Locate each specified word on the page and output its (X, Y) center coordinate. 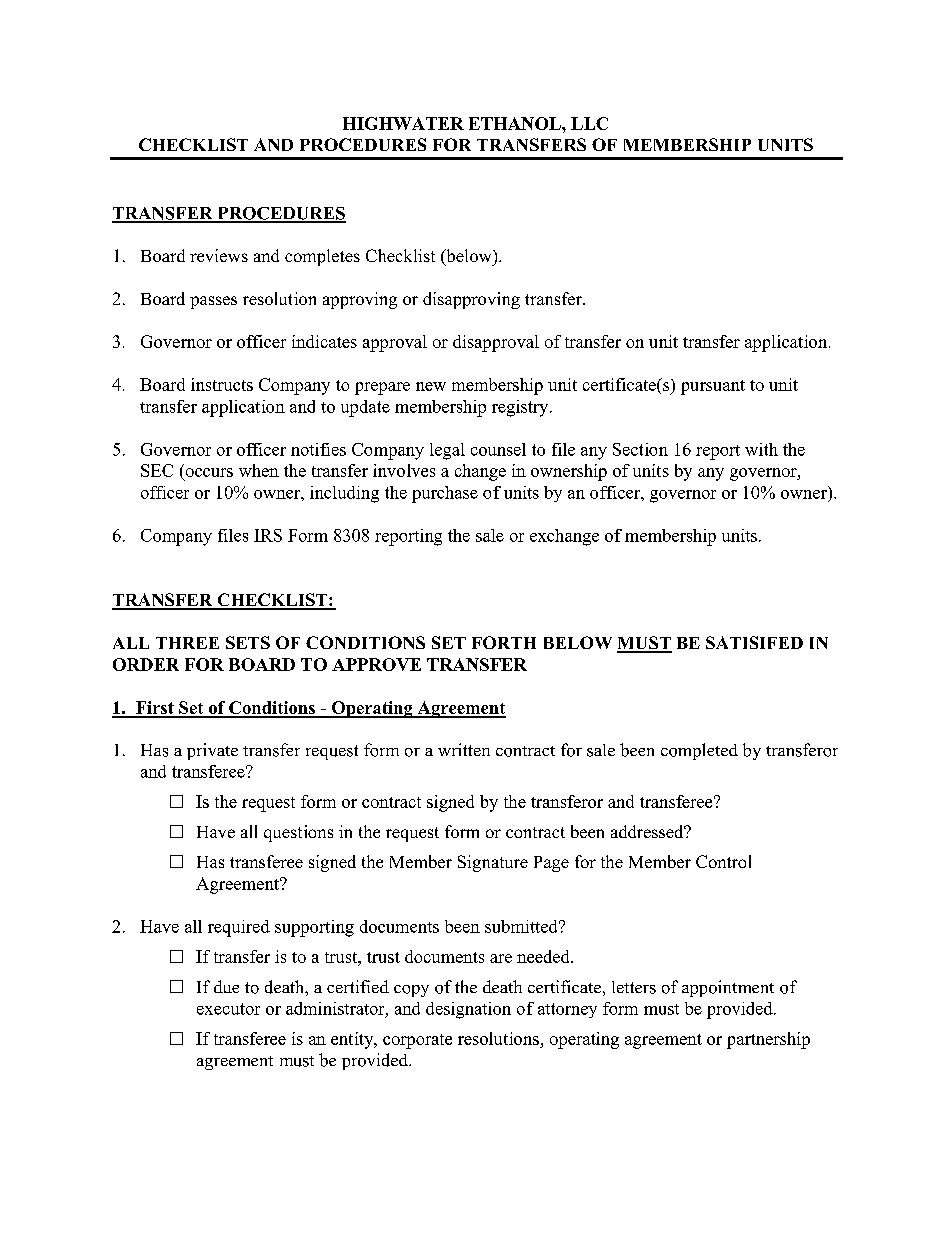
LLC (589, 123)
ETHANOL (516, 123)
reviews (219, 255)
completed (699, 751)
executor (228, 1009)
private (212, 751)
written (464, 749)
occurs (209, 472)
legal (447, 451)
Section (640, 449)
